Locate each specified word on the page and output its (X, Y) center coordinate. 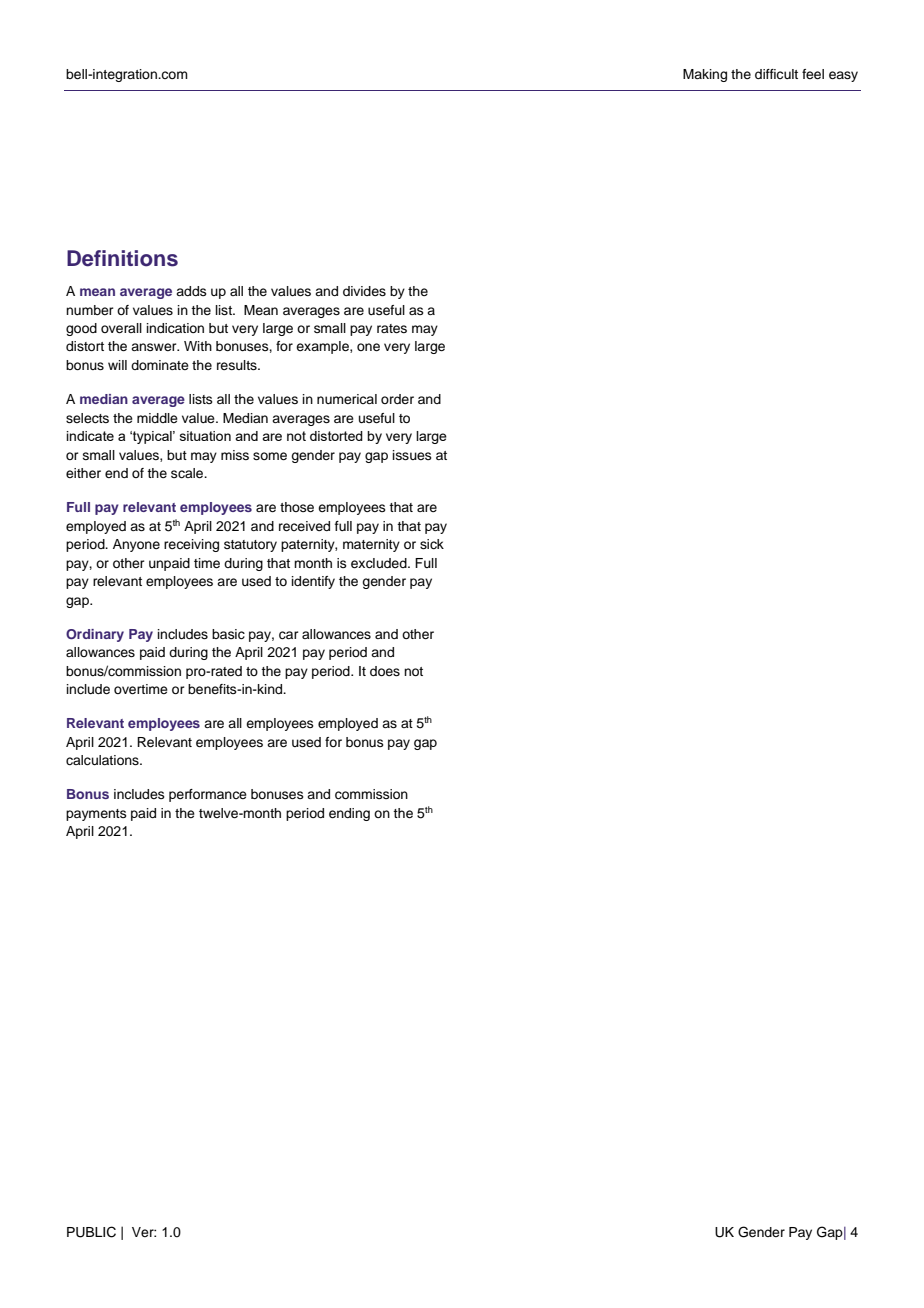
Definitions (122, 258)
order (397, 399)
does (385, 671)
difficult (776, 74)
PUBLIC (91, 1232)
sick (432, 544)
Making (705, 75)
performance (208, 795)
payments (96, 815)
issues (412, 455)
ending (349, 814)
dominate (160, 365)
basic (228, 634)
